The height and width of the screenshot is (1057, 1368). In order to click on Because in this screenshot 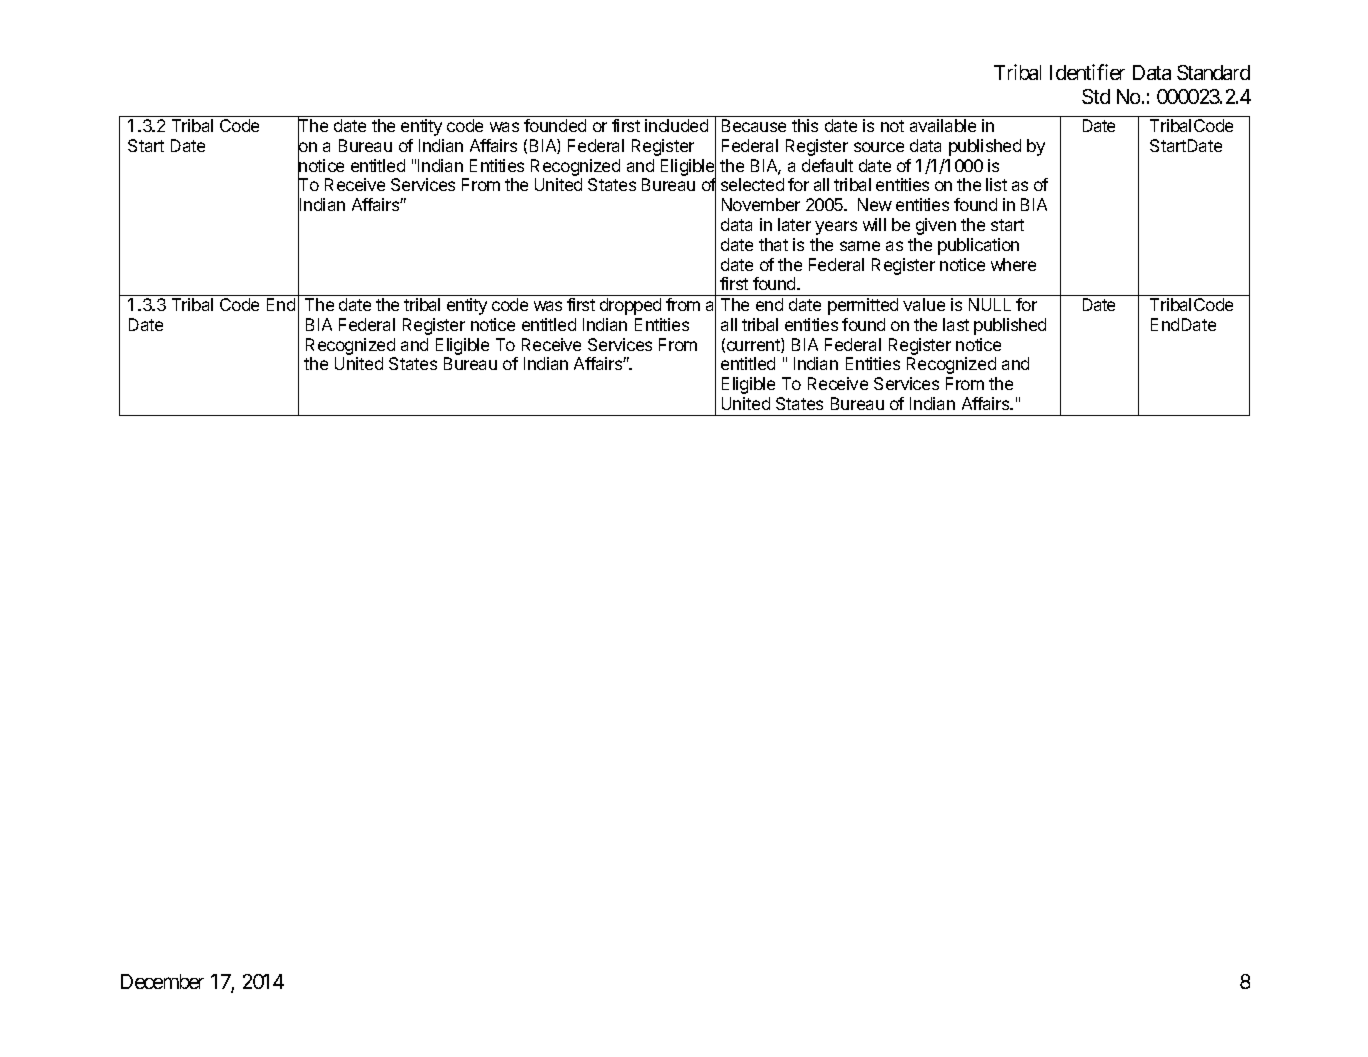, I will do `click(754, 125)`.
